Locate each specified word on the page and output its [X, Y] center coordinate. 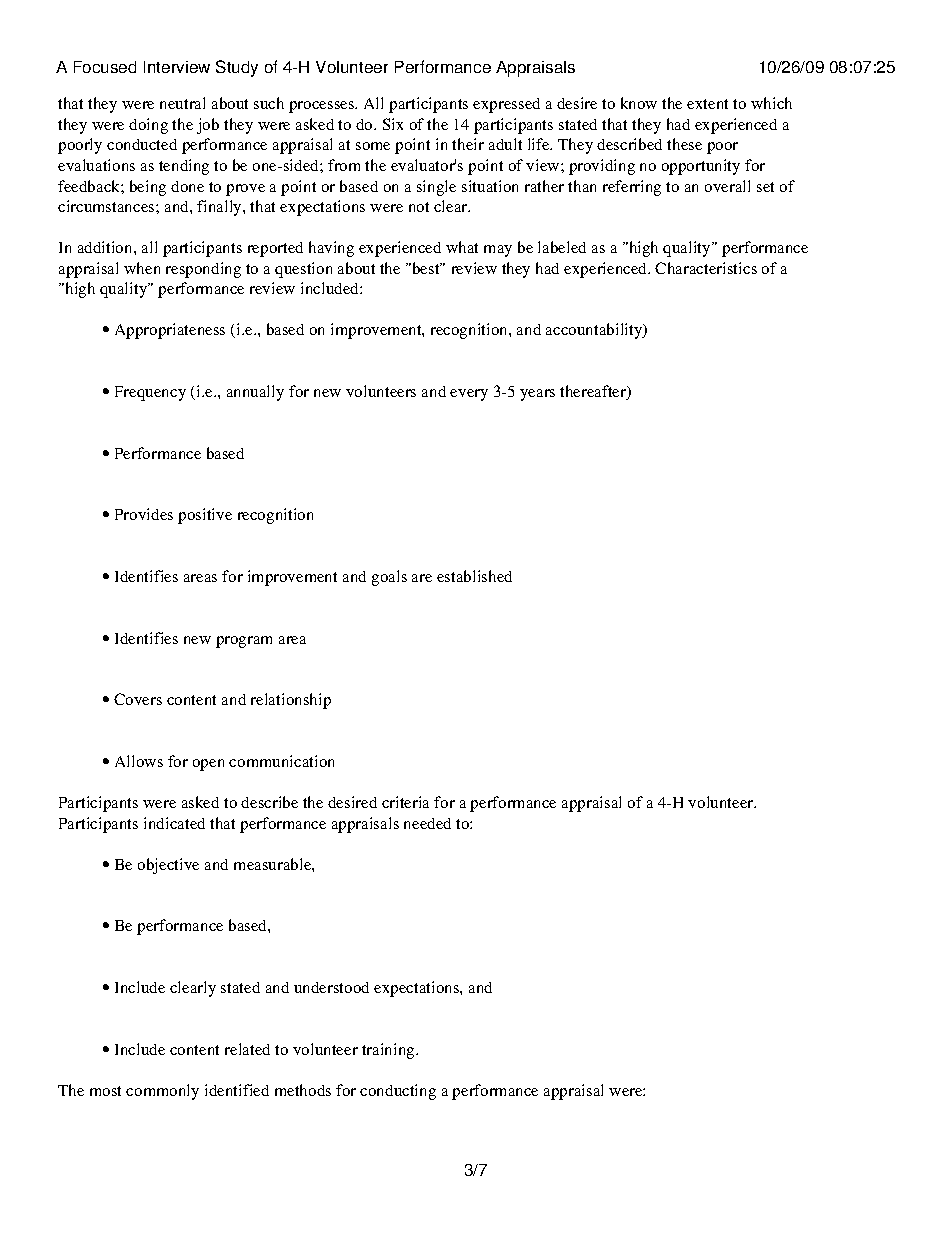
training [389, 1051]
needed [427, 823]
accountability [595, 331]
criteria [405, 802]
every [469, 395]
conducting [398, 1092]
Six [393, 124]
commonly [162, 1092]
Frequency [150, 393]
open [208, 765]
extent [707, 104]
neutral [182, 103]
